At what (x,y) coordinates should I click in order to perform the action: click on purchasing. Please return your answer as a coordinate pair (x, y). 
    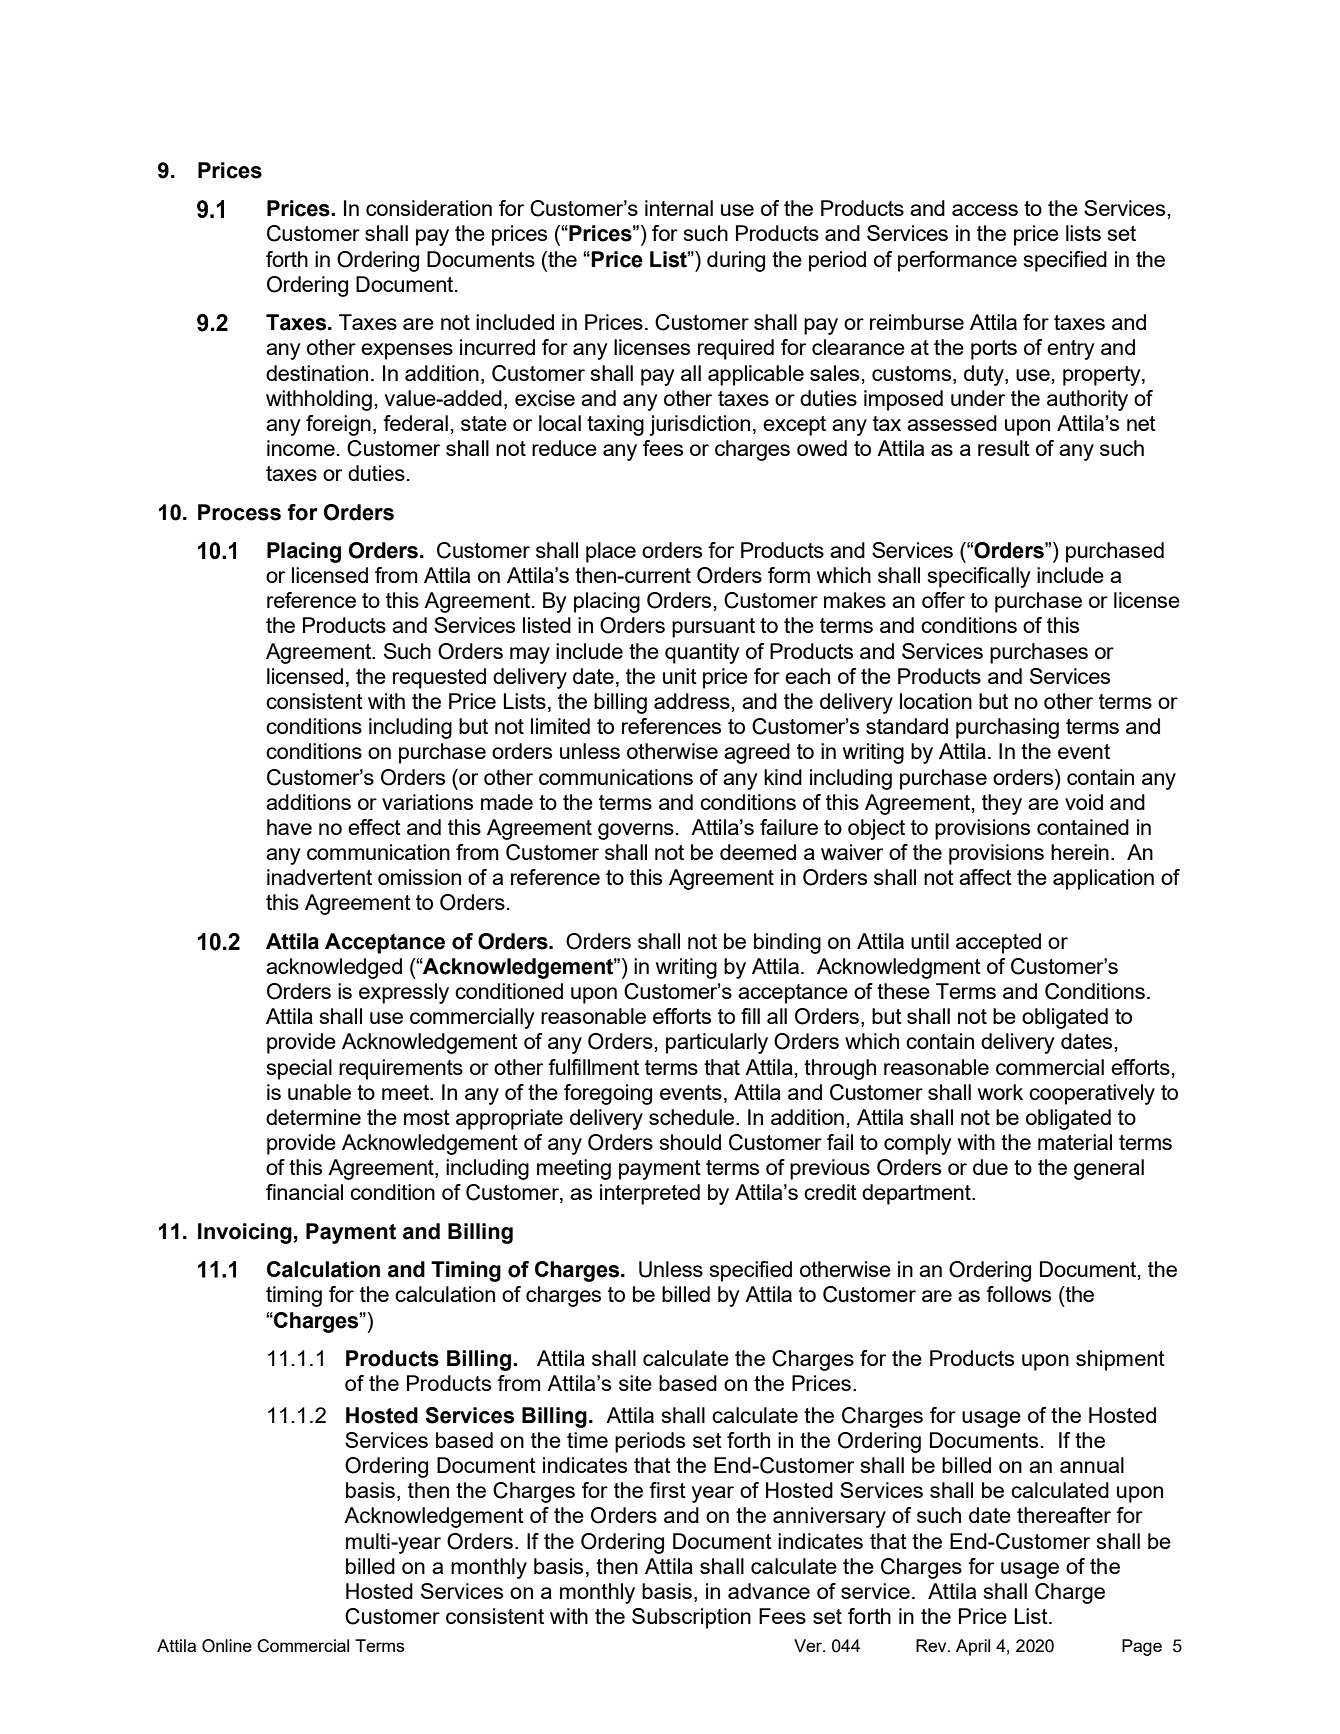
    Looking at the image, I should click on (1007, 728).
